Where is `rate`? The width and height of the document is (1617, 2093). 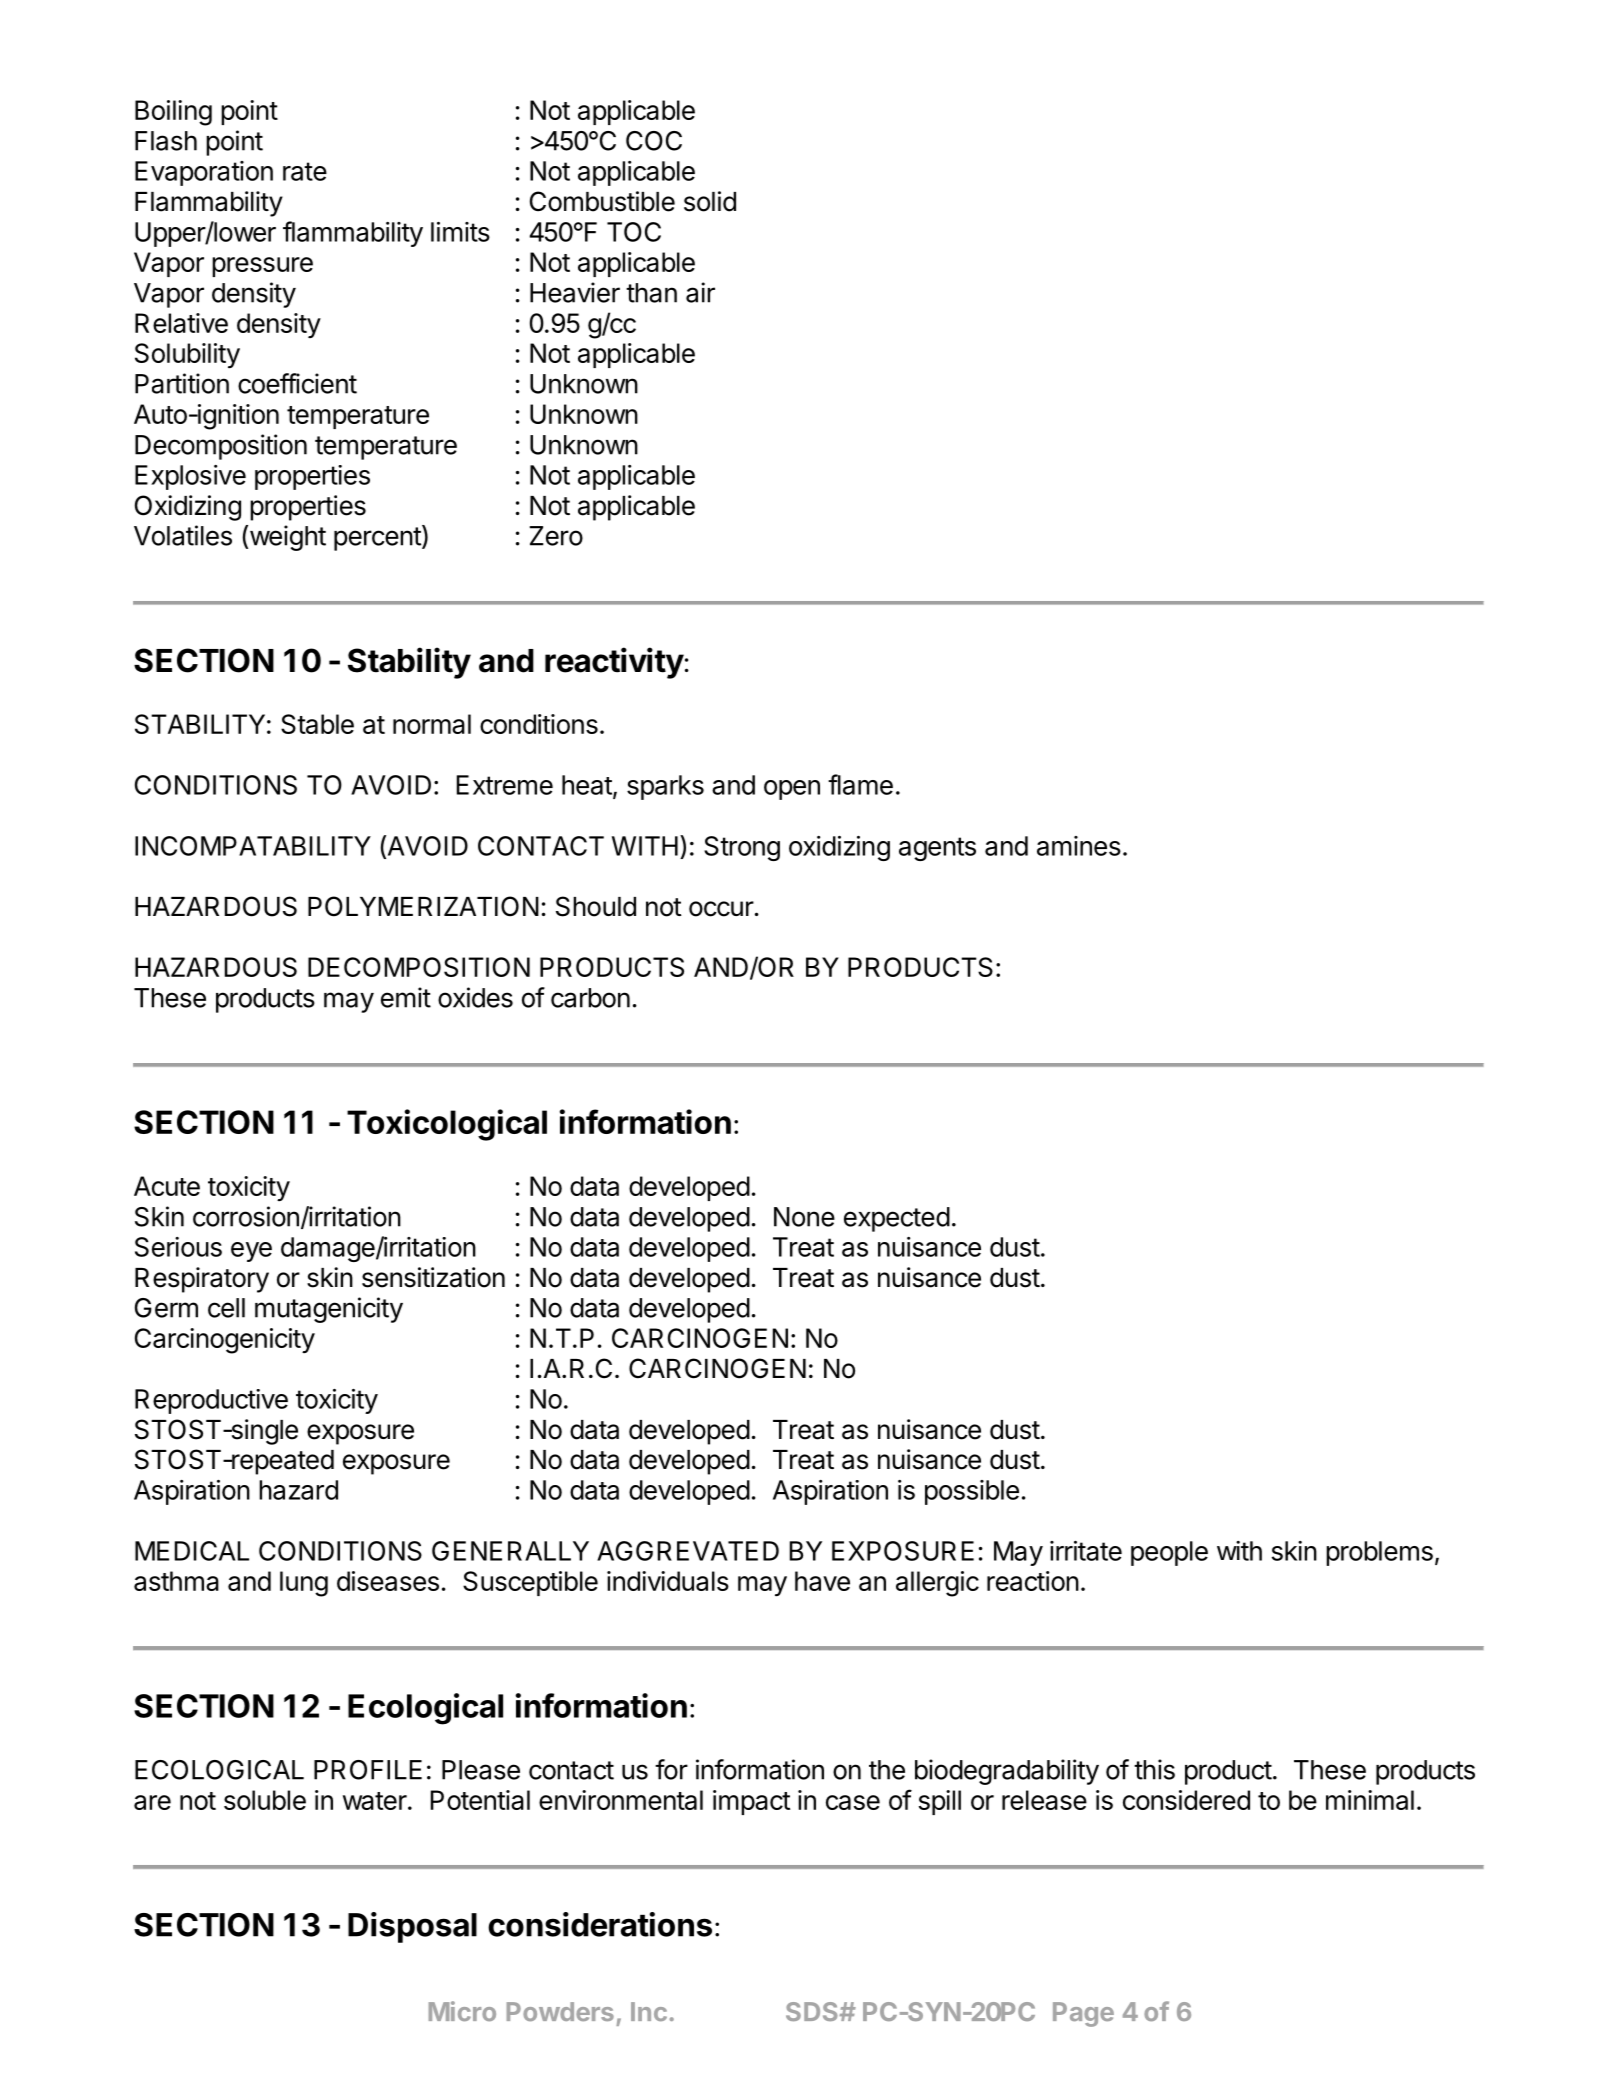 rate is located at coordinates (305, 171).
